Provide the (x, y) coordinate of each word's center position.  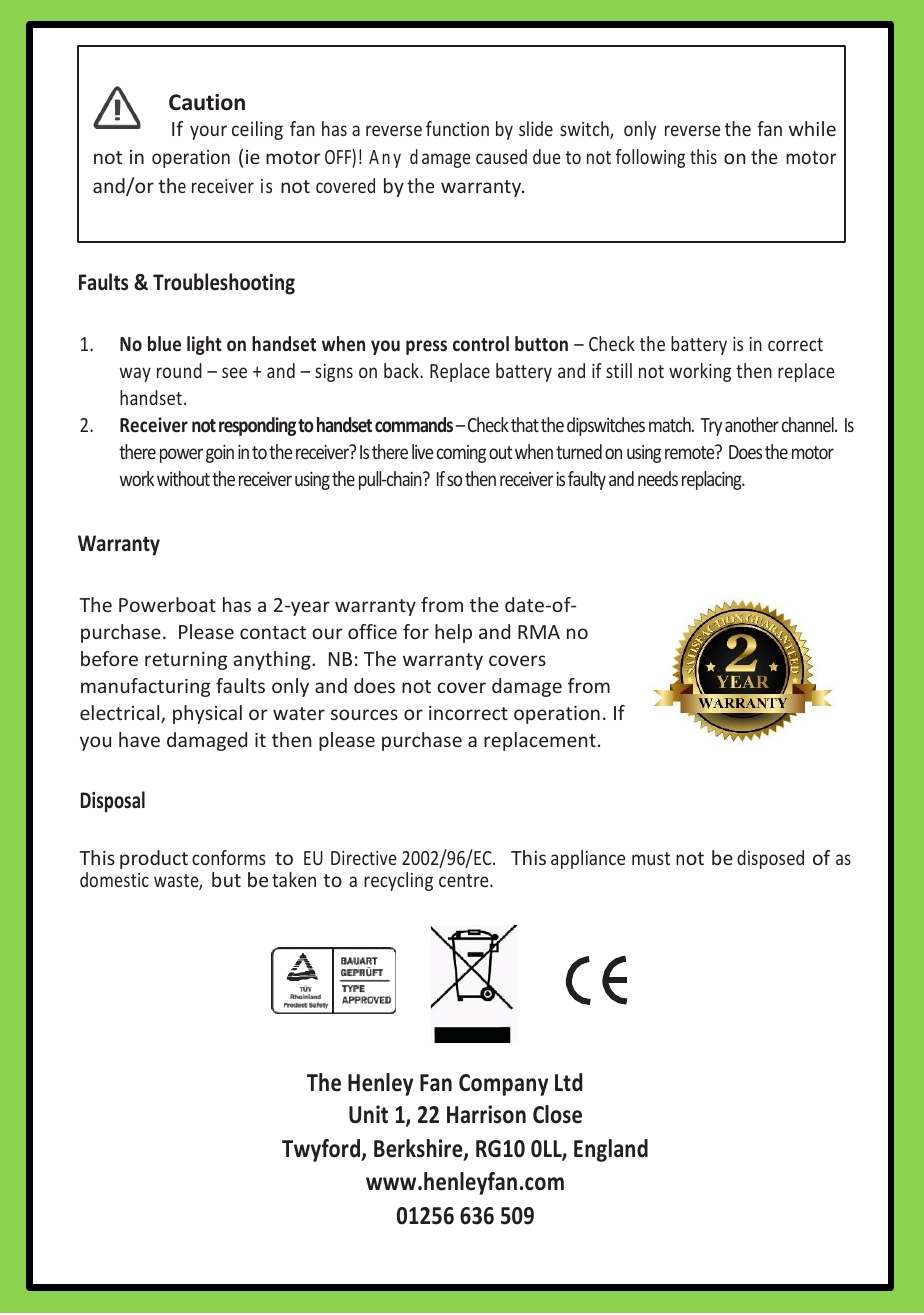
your (208, 132)
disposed (770, 859)
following (650, 158)
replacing (713, 480)
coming (461, 454)
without (183, 478)
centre (465, 880)
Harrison (486, 1114)
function (457, 128)
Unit (368, 1114)
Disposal (113, 802)
